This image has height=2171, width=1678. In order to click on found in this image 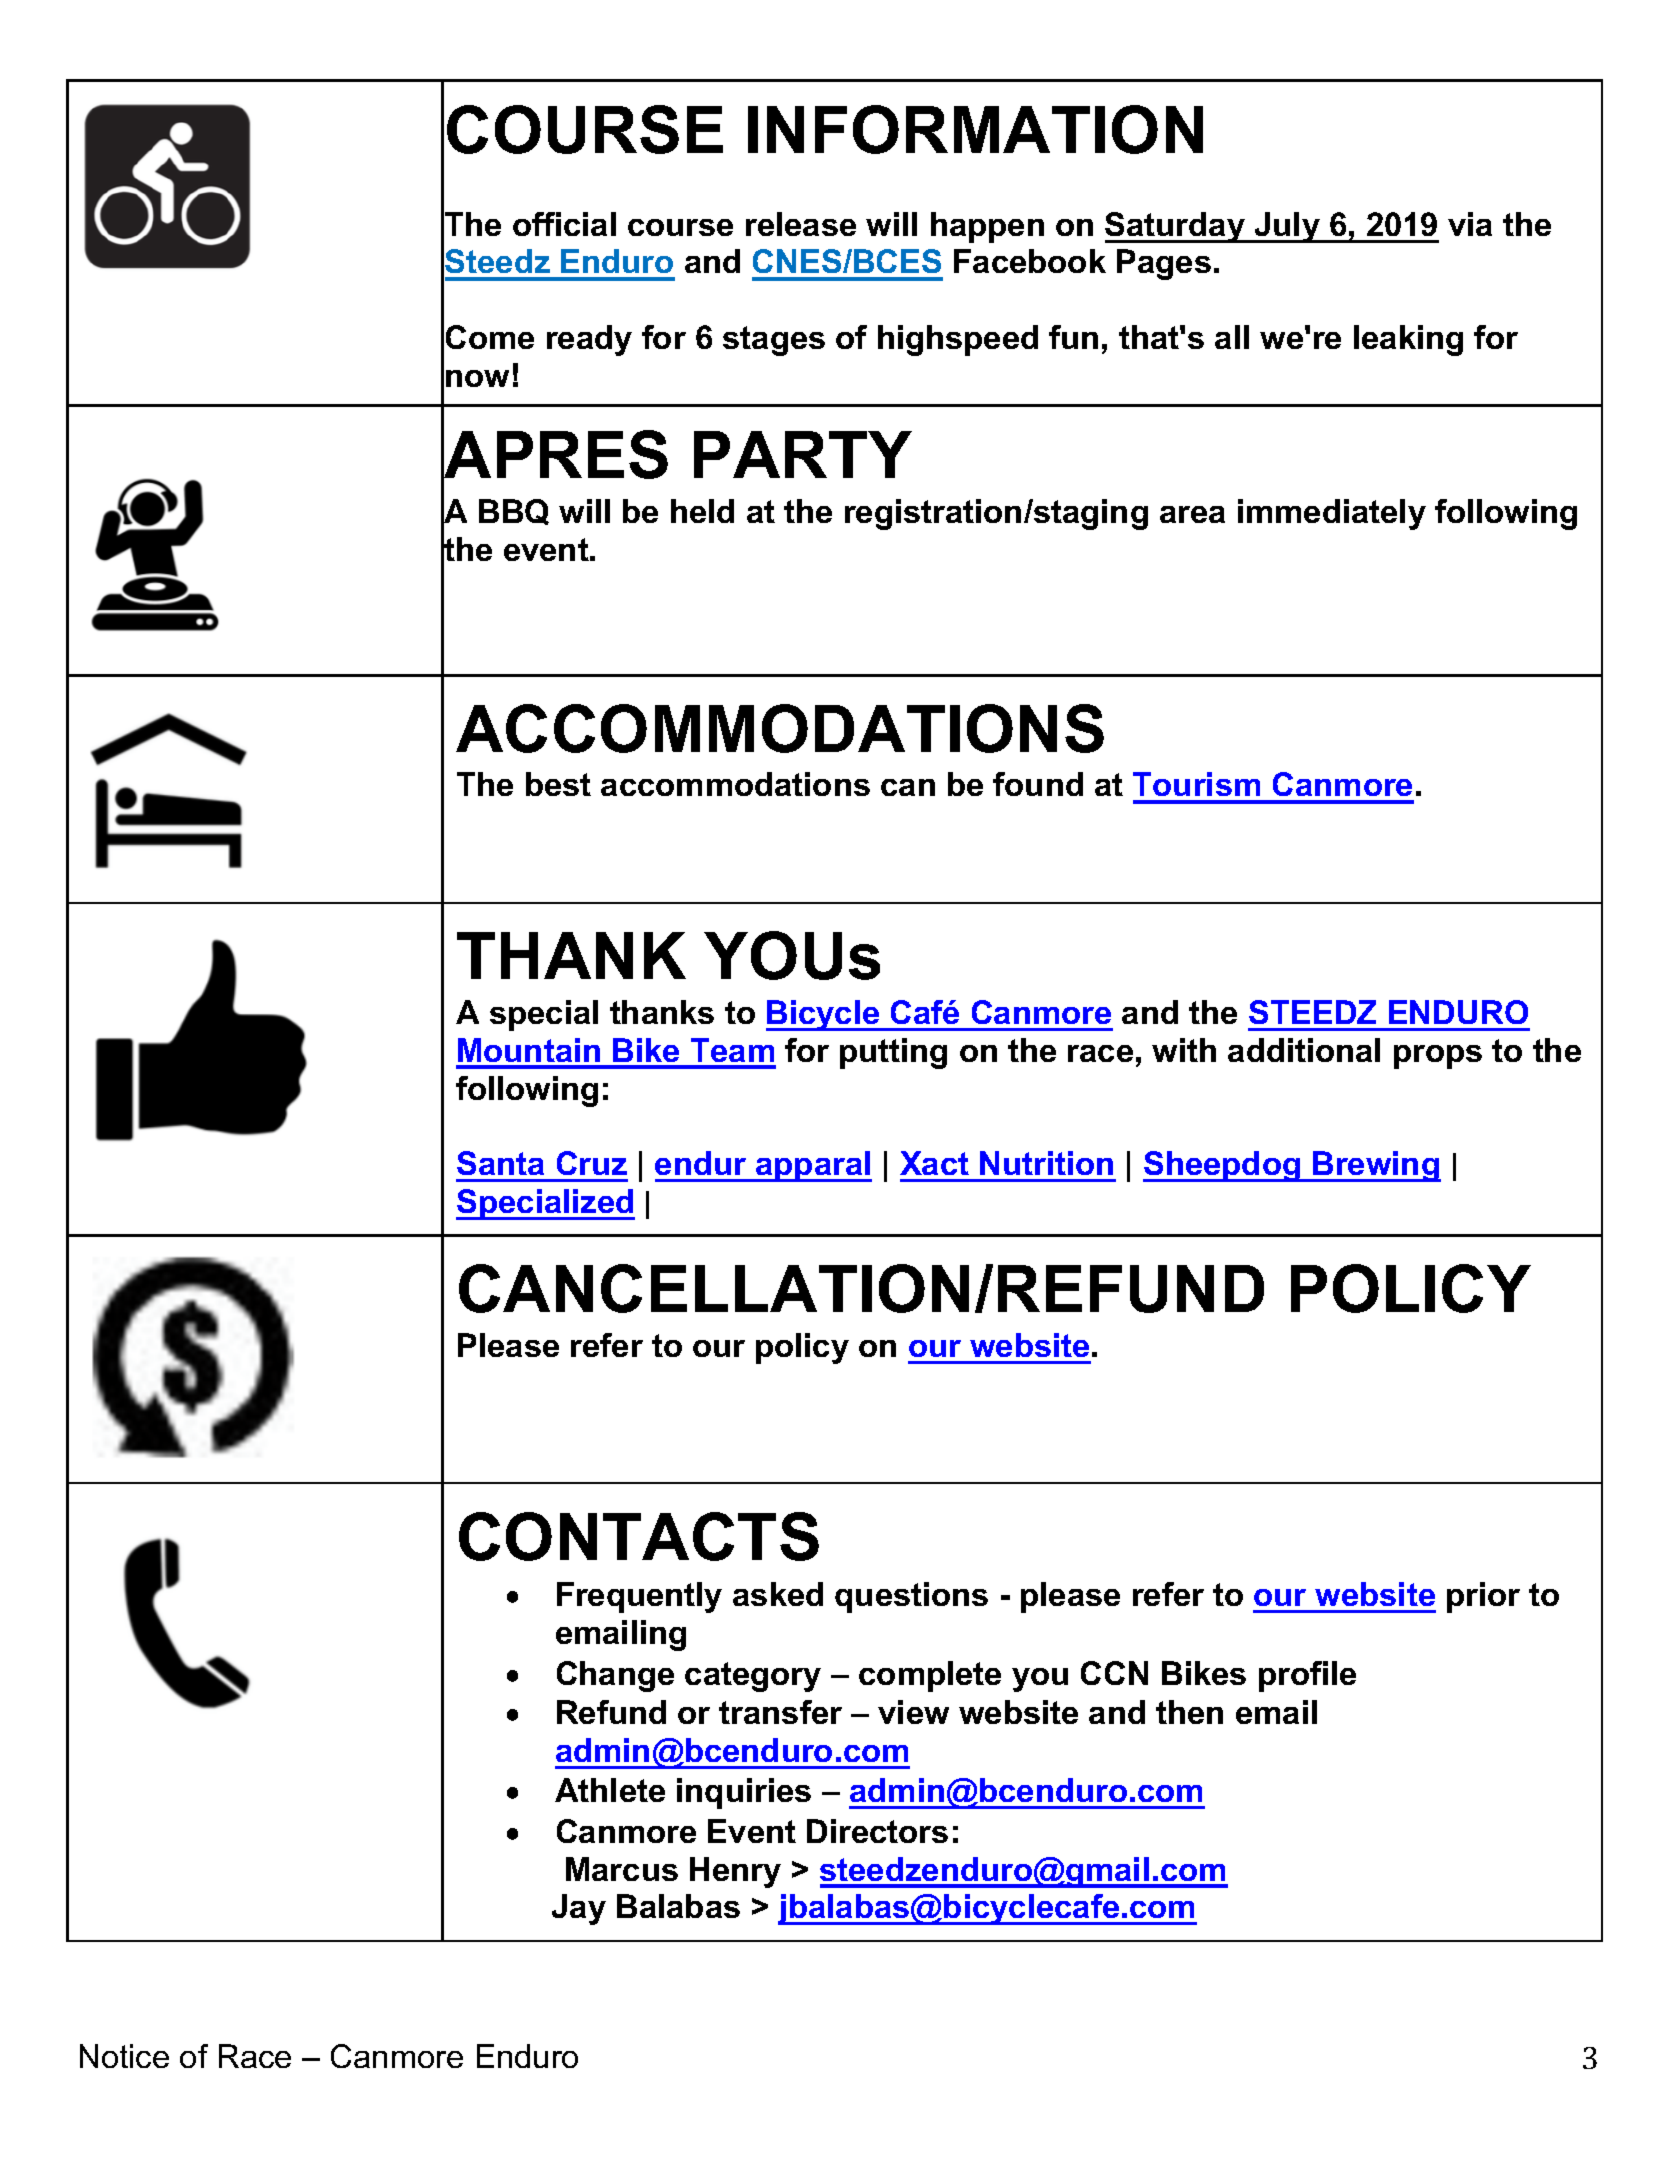, I will do `click(1038, 784)`.
